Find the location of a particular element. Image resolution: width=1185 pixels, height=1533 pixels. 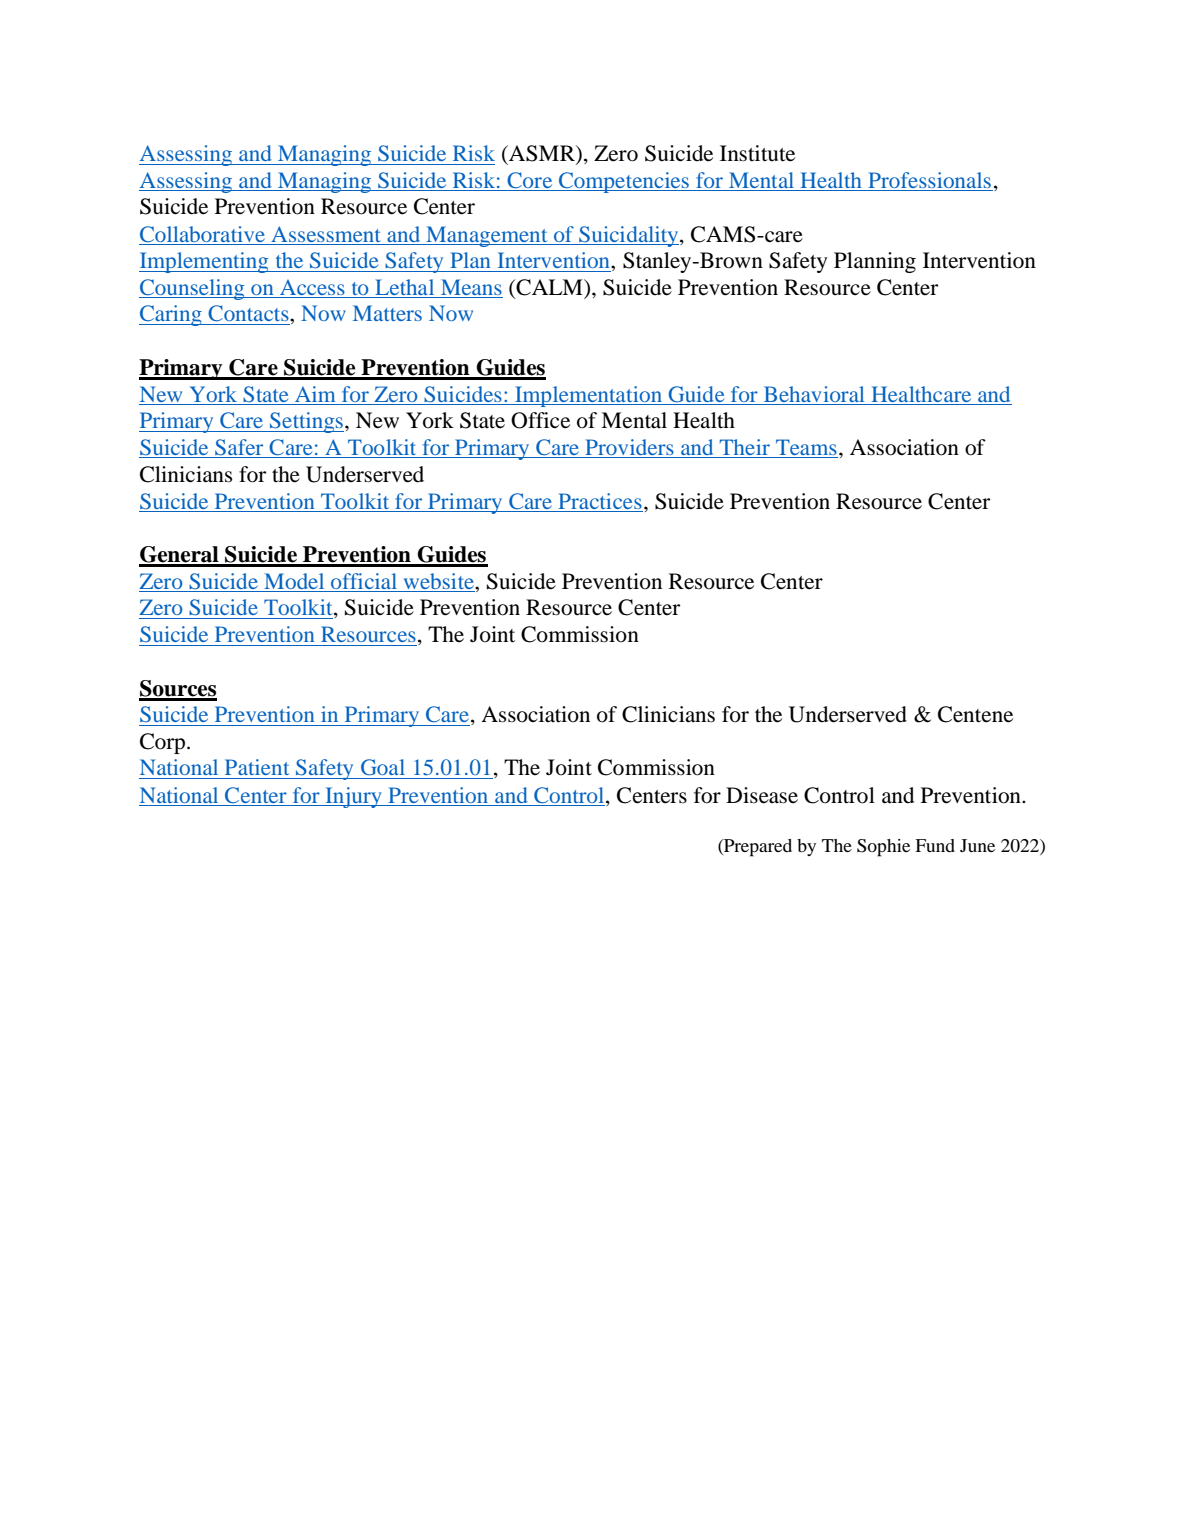

Sophie is located at coordinates (883, 848).
